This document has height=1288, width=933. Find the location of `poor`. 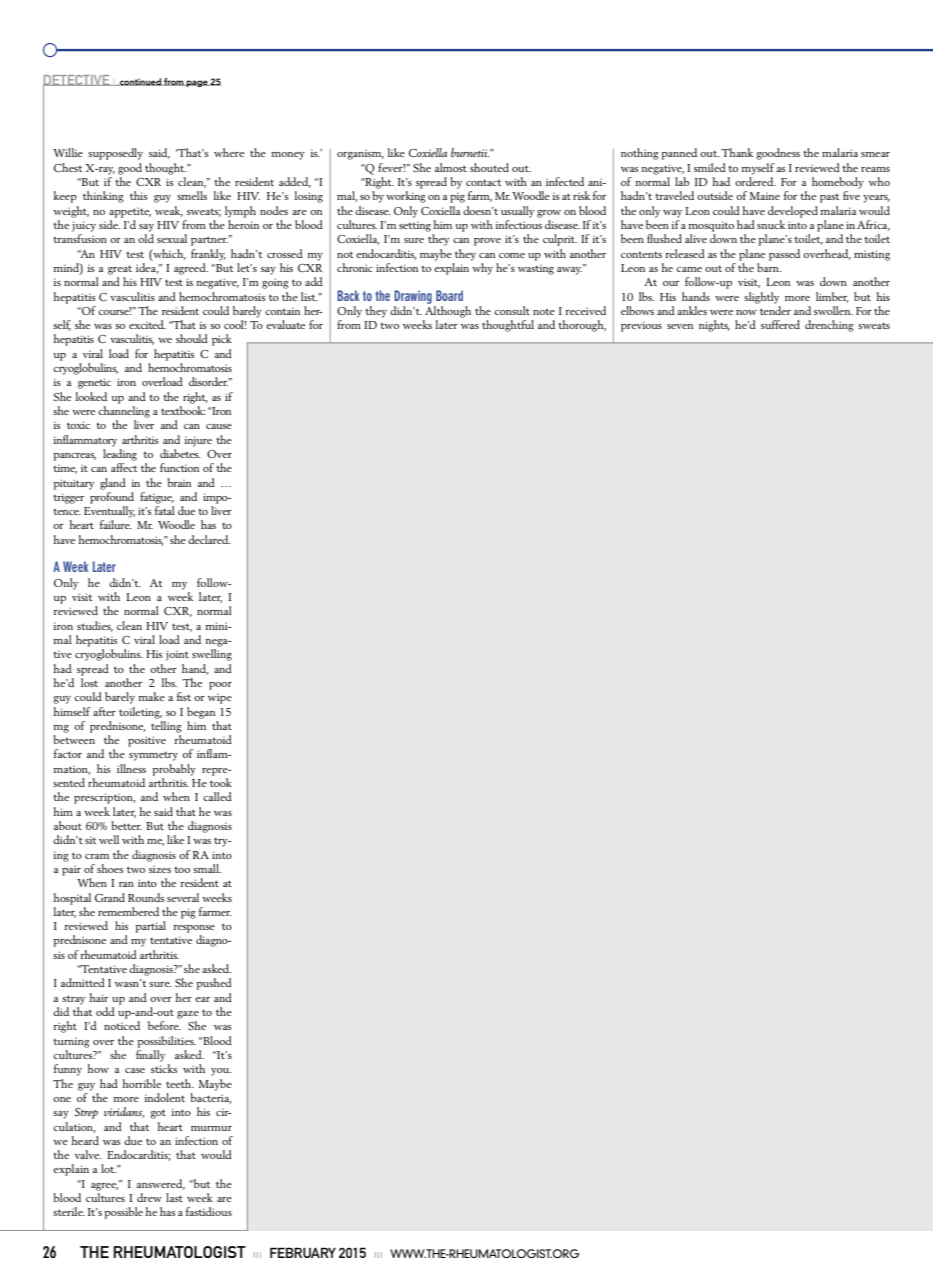

poor is located at coordinates (220, 686).
